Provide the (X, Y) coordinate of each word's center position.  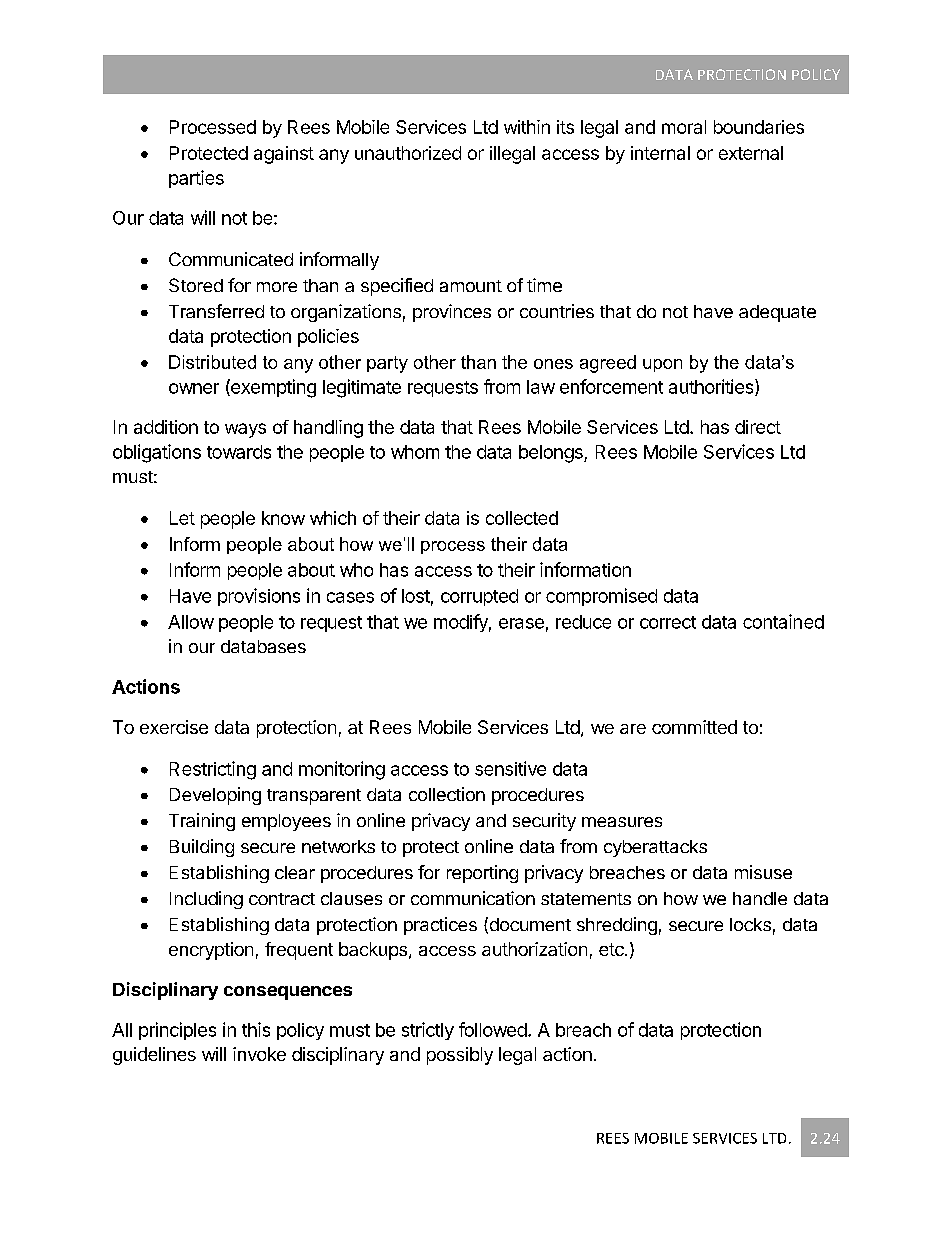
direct (758, 427)
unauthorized (408, 153)
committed (694, 727)
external (751, 153)
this (256, 1029)
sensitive (510, 768)
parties (196, 179)
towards (239, 452)
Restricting (213, 770)
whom (415, 452)
